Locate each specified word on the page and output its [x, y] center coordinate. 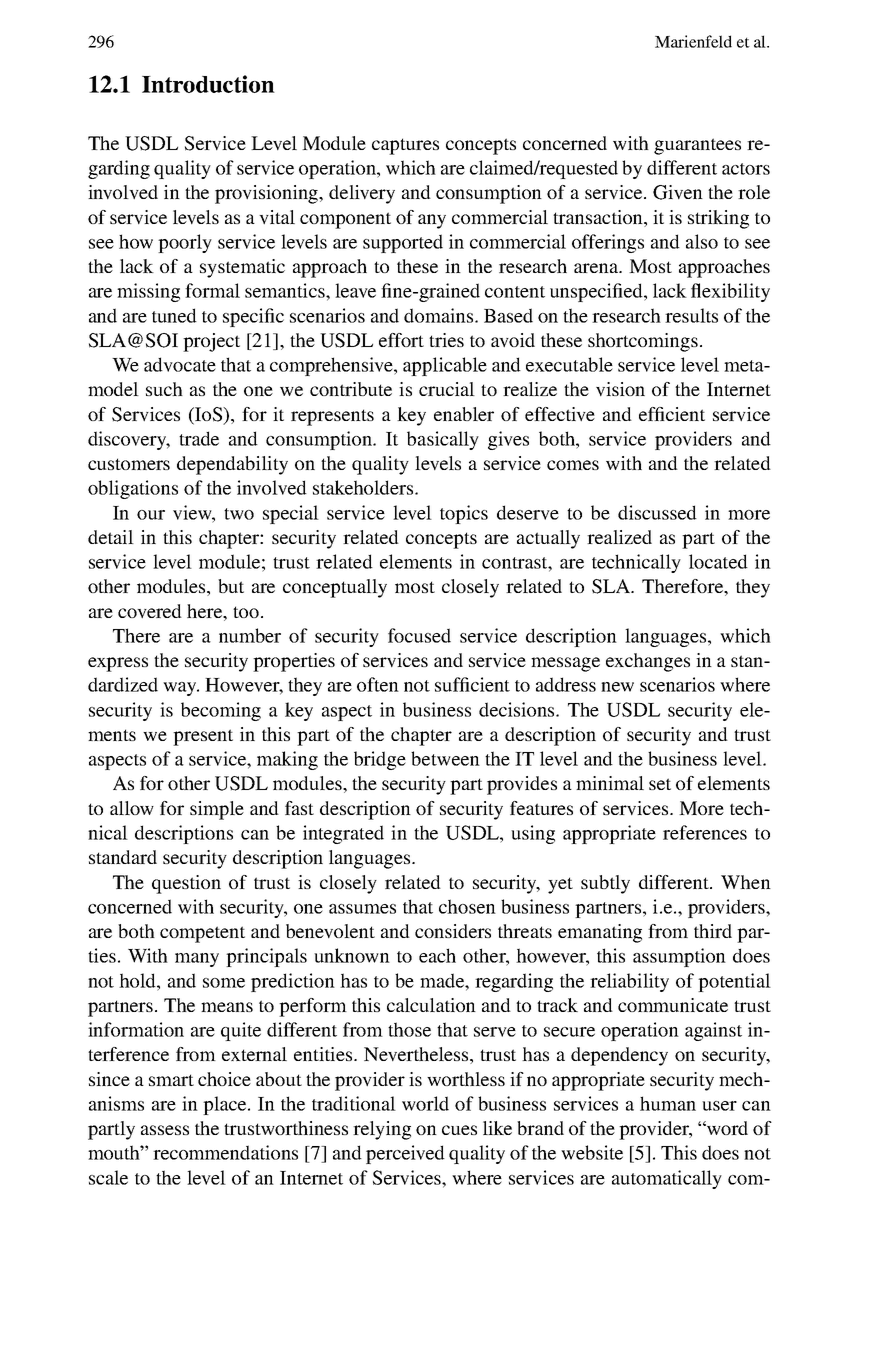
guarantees [697, 146]
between [445, 758]
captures [405, 146]
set [660, 784]
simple [217, 810]
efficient [672, 414]
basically [443, 440]
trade [199, 438]
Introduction [208, 84]
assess [165, 1130]
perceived [405, 1154]
